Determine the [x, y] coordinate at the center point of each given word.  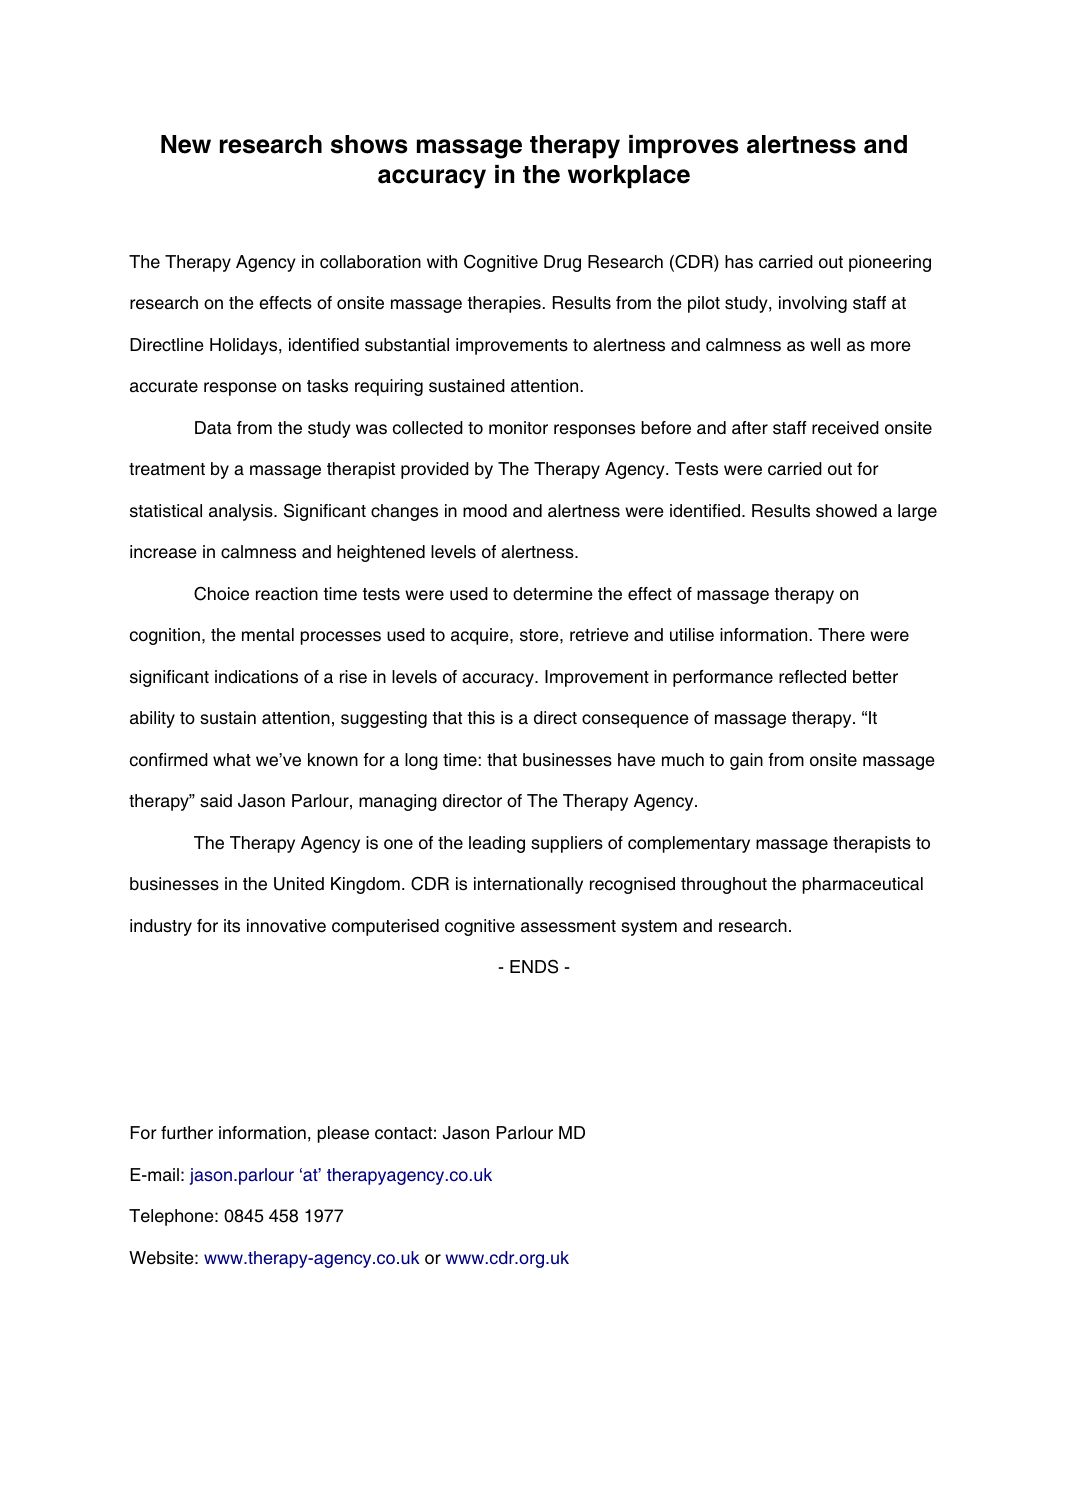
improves [683, 147]
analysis [242, 512]
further [187, 1133]
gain [746, 761]
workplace [629, 177]
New [186, 144]
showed [846, 511]
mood [485, 511]
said [216, 801]
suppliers [567, 844]
